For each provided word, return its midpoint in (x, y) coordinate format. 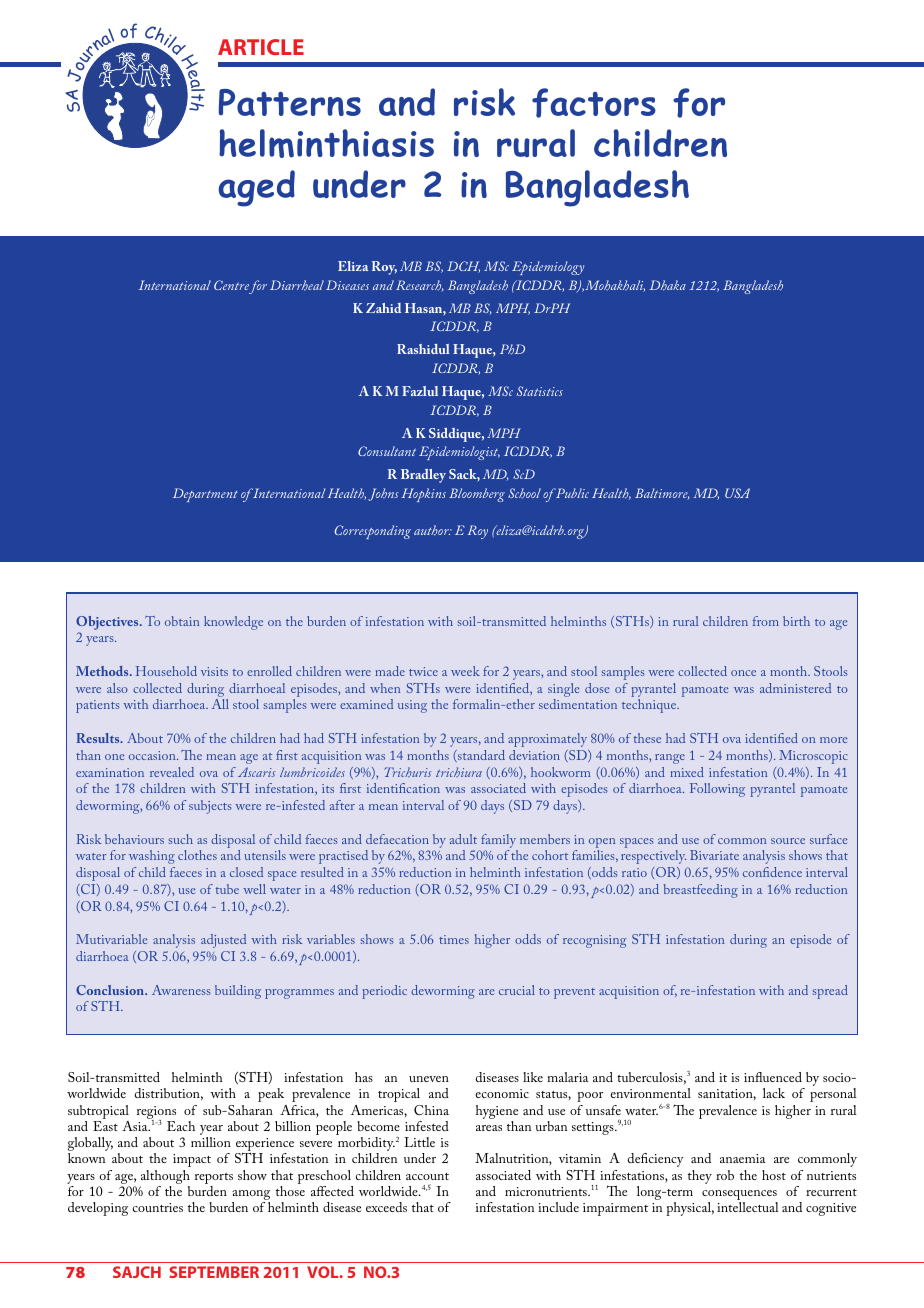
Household (166, 671)
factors (594, 103)
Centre (231, 285)
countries (157, 1207)
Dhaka (667, 285)
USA (737, 493)
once (743, 673)
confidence (772, 872)
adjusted (223, 941)
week (465, 671)
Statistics (540, 391)
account (427, 1176)
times (454, 939)
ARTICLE (261, 47)
